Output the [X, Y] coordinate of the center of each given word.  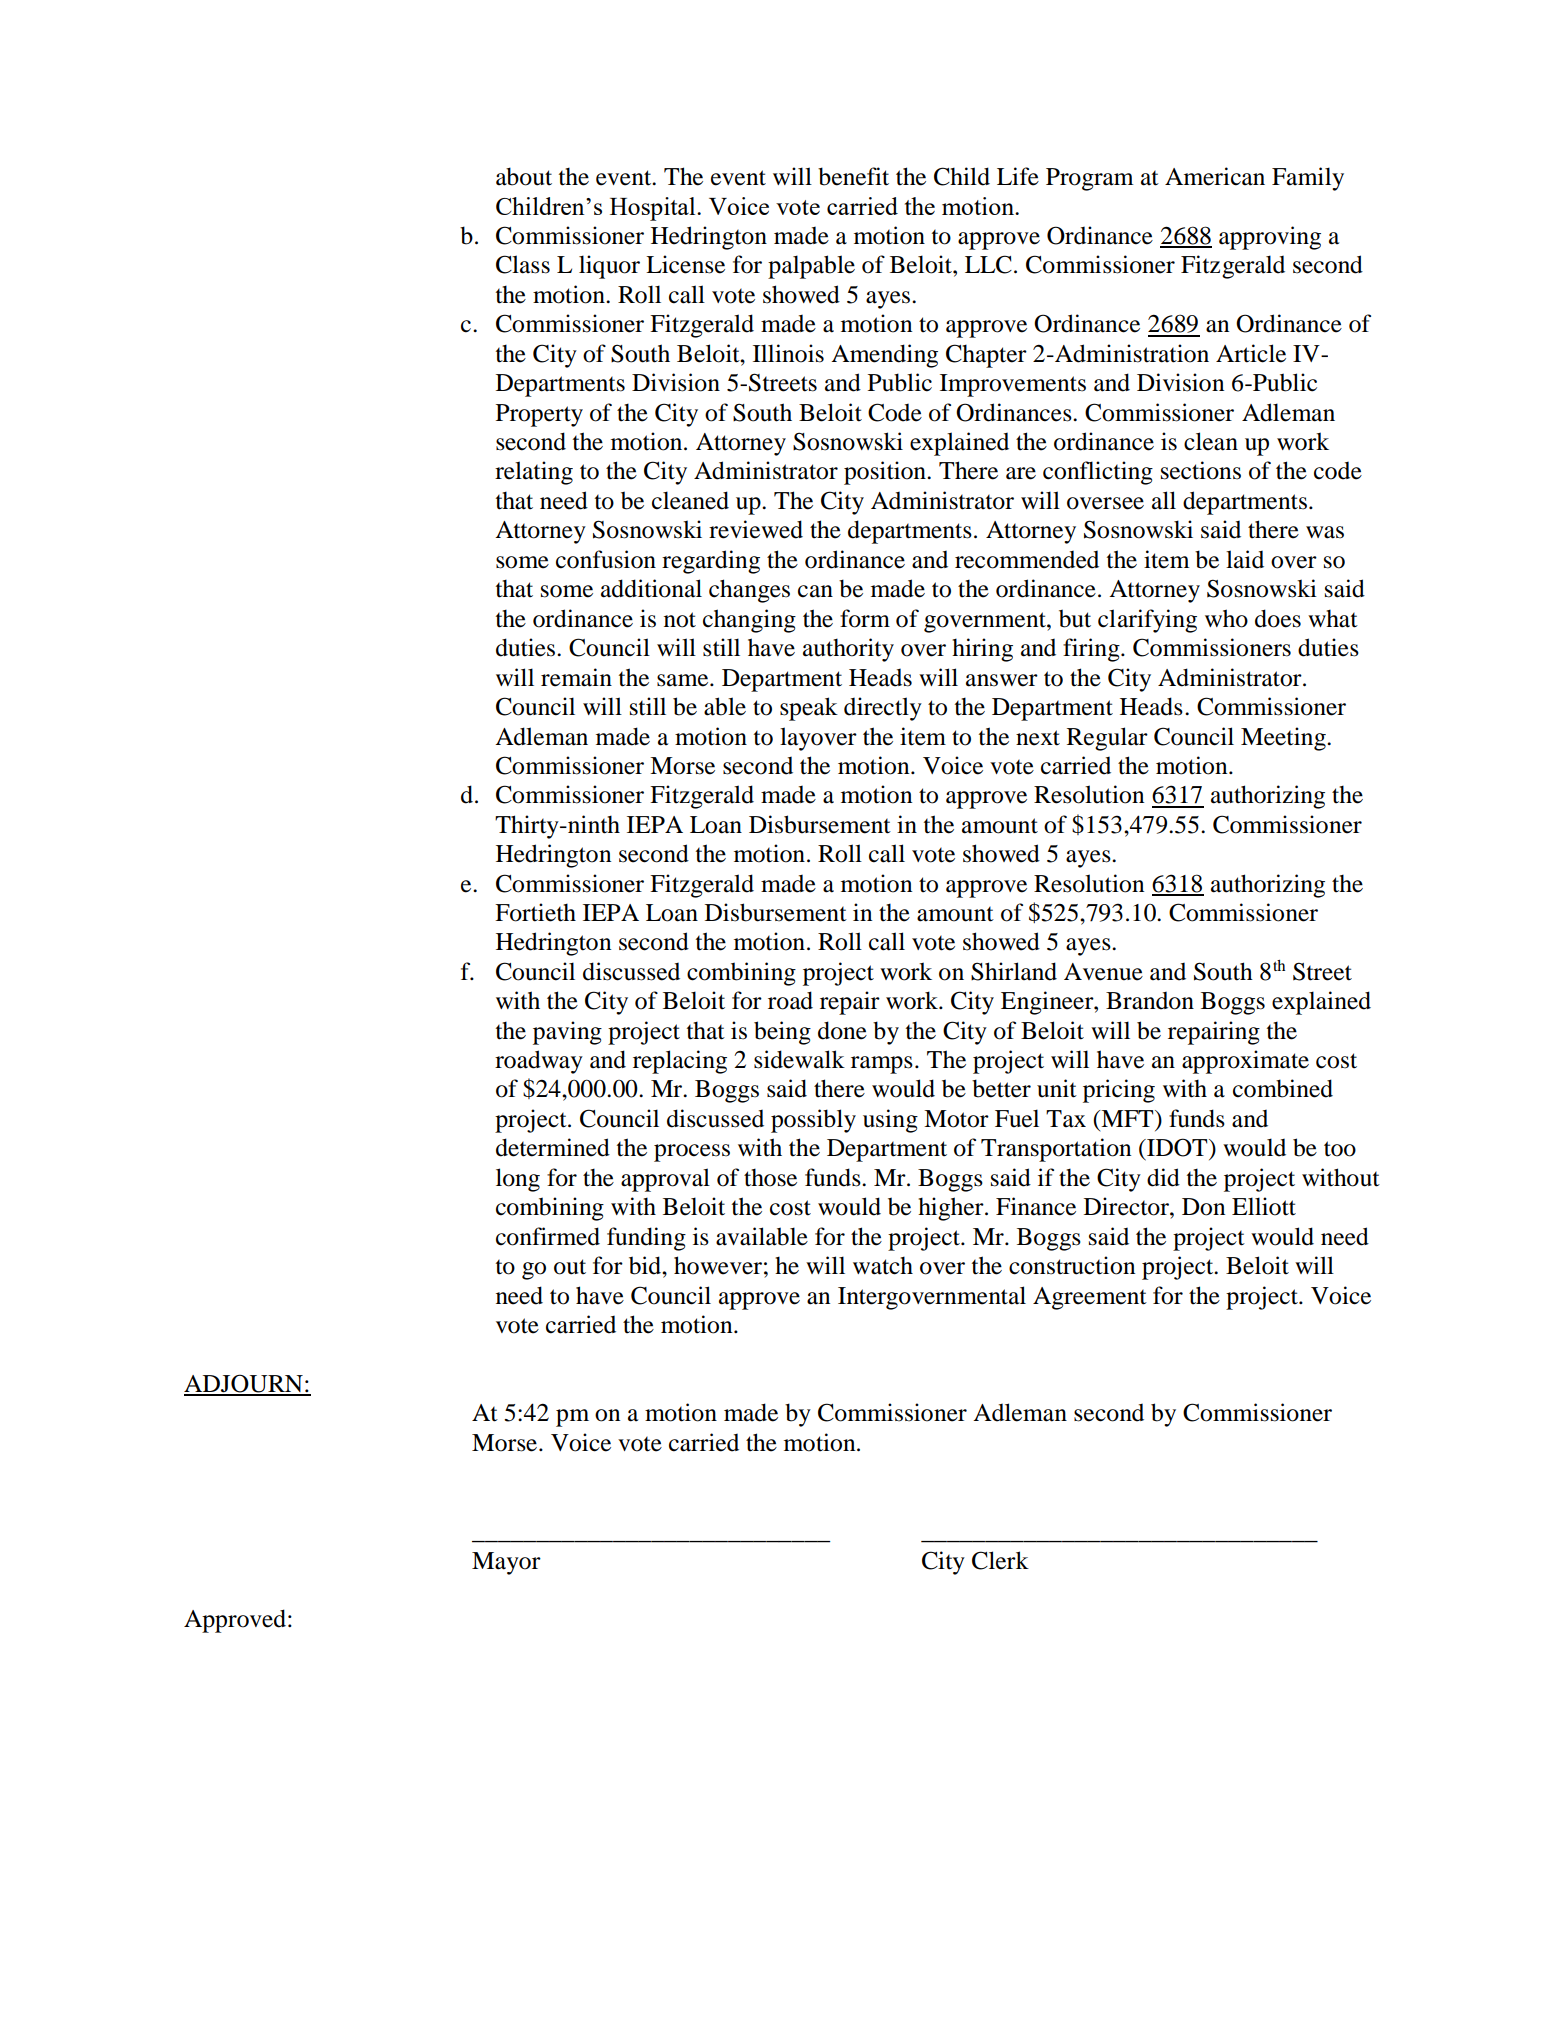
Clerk [1000, 1560]
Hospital [654, 209]
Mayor [506, 1563]
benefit [853, 176]
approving [1270, 238]
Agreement [1090, 1298]
